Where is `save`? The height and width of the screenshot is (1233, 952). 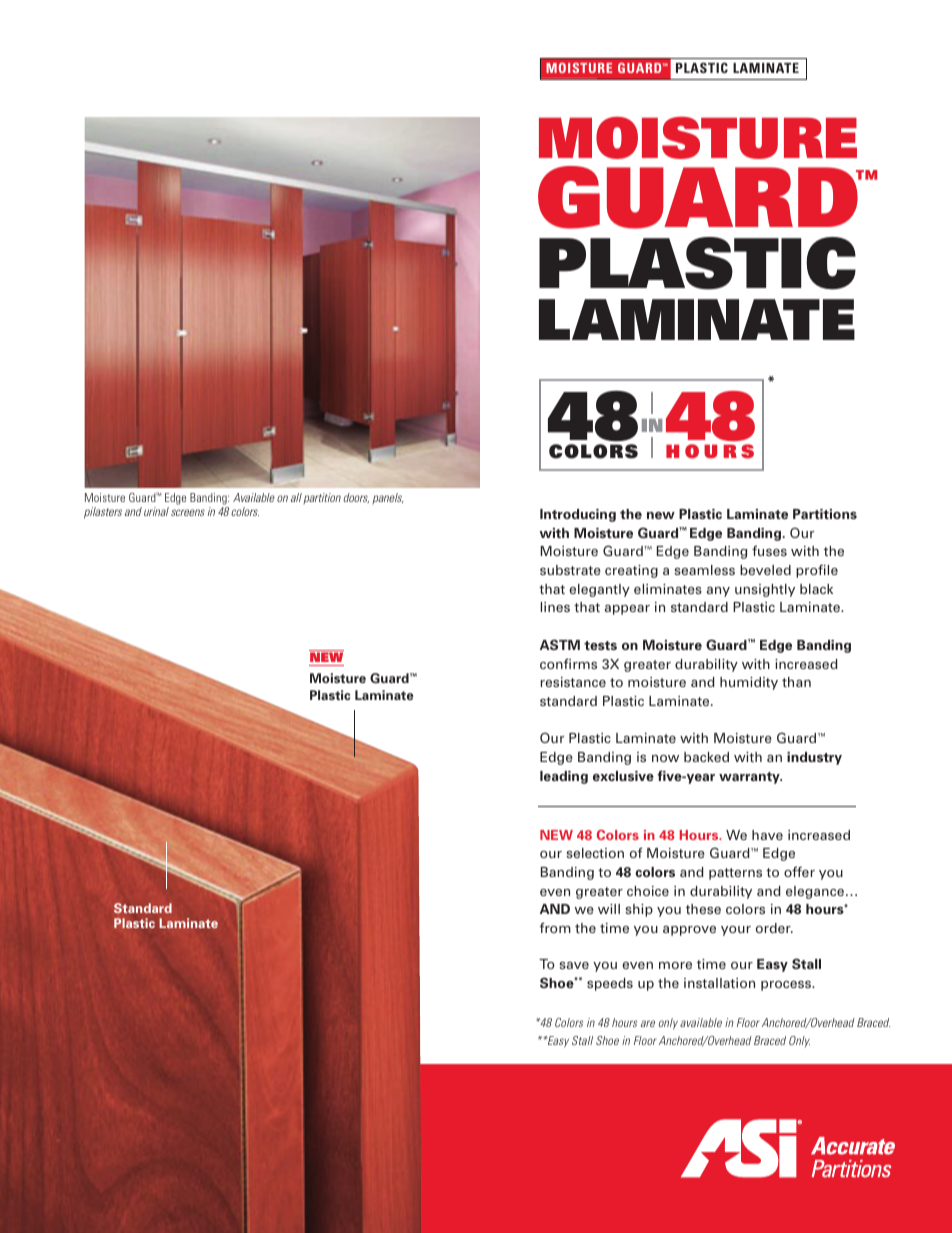 save is located at coordinates (574, 965).
